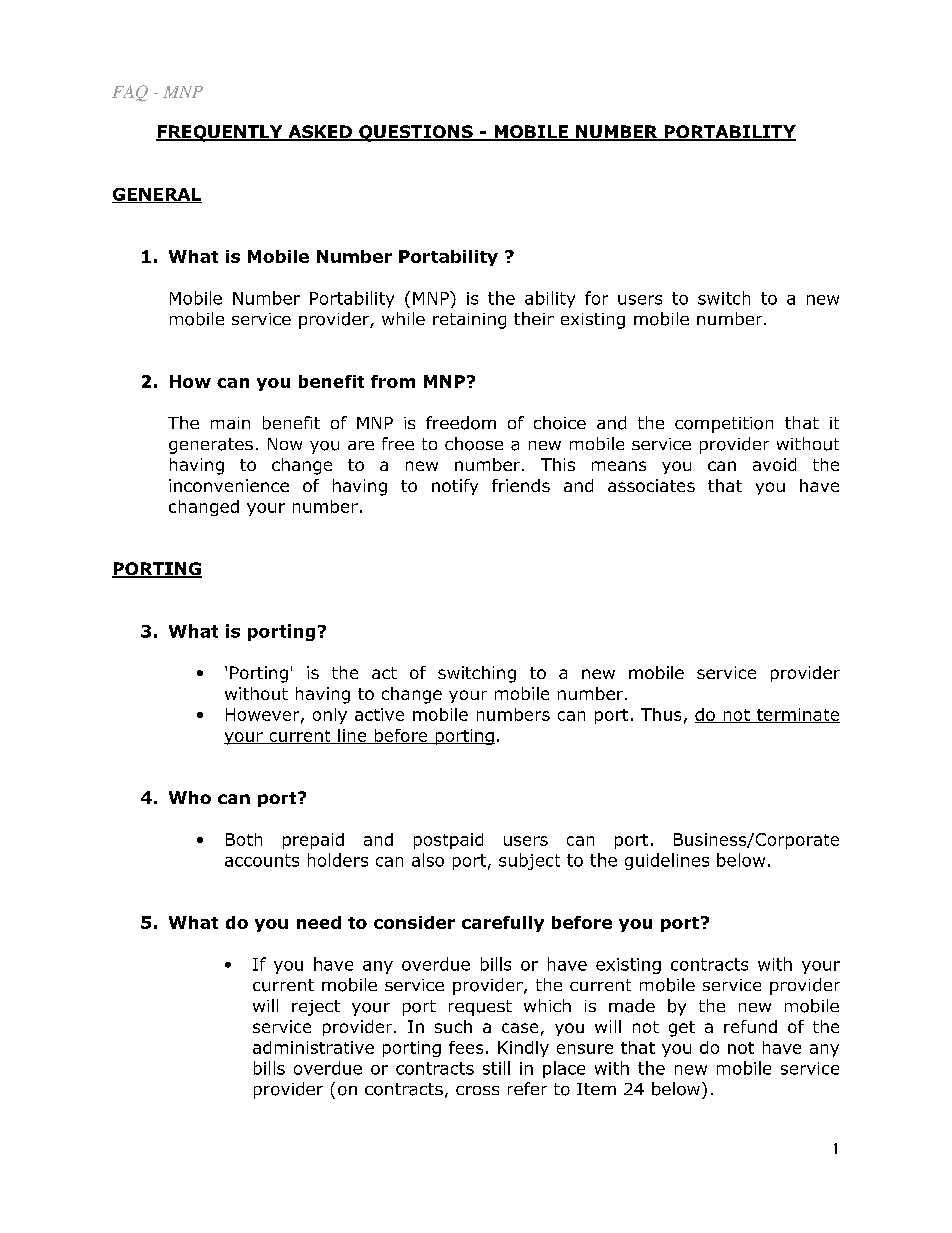 This screenshot has height=1233, width=952. Describe the element at coordinates (211, 446) in the screenshot. I see `generates` at that location.
